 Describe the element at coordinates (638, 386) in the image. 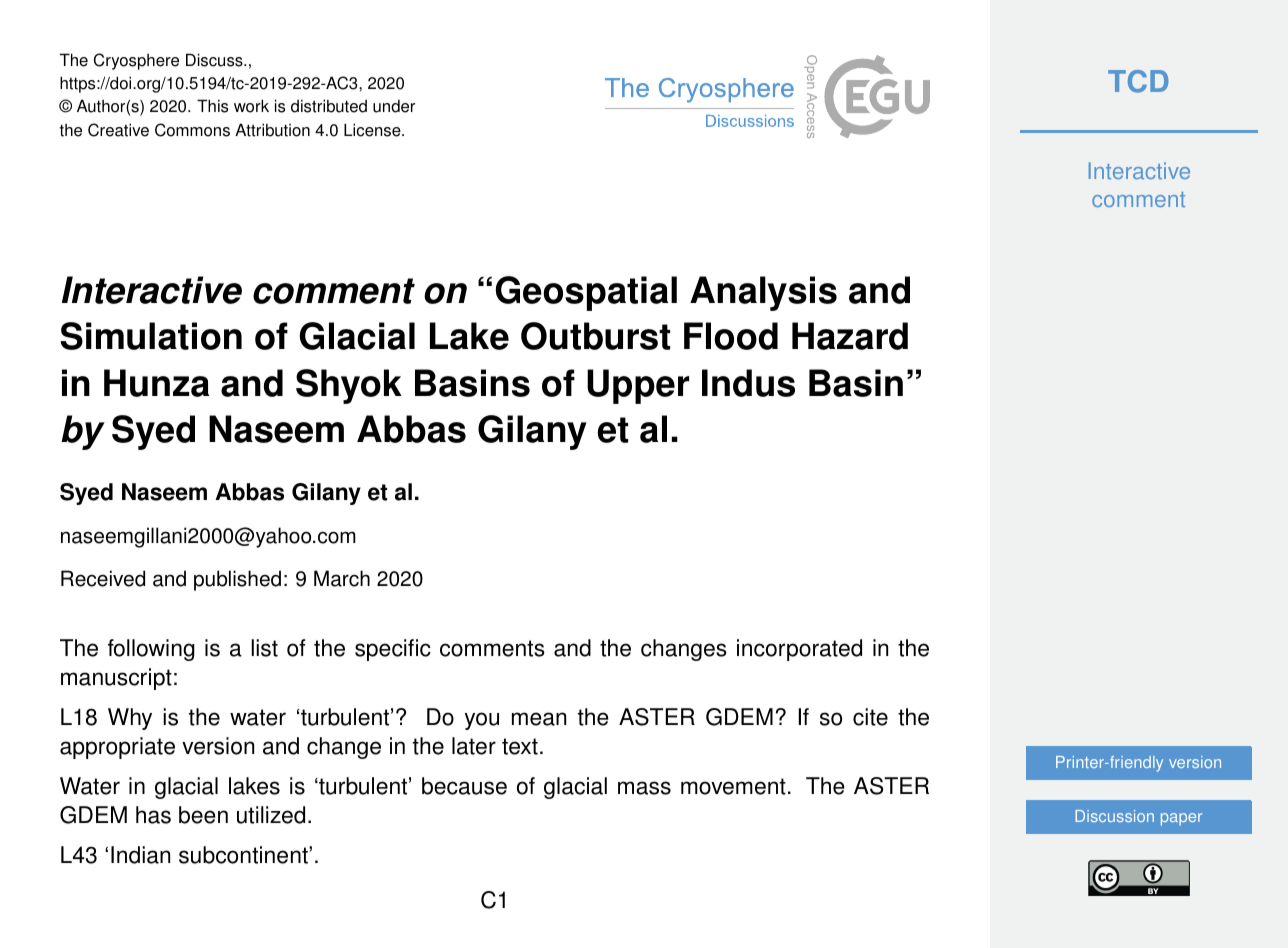

I see `Upper` at that location.
